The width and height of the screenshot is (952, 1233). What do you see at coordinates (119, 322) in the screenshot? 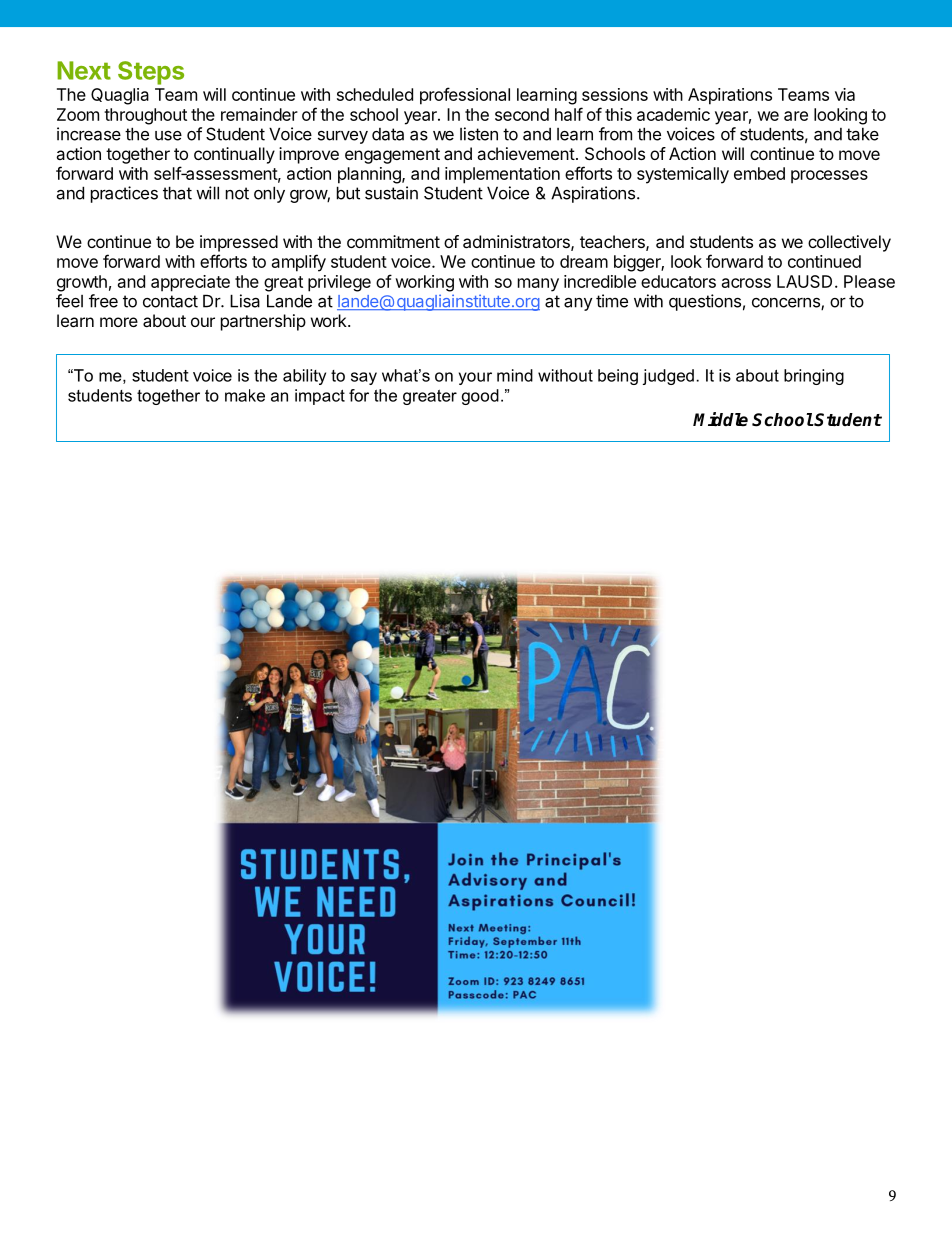
I see `more` at bounding box center [119, 322].
